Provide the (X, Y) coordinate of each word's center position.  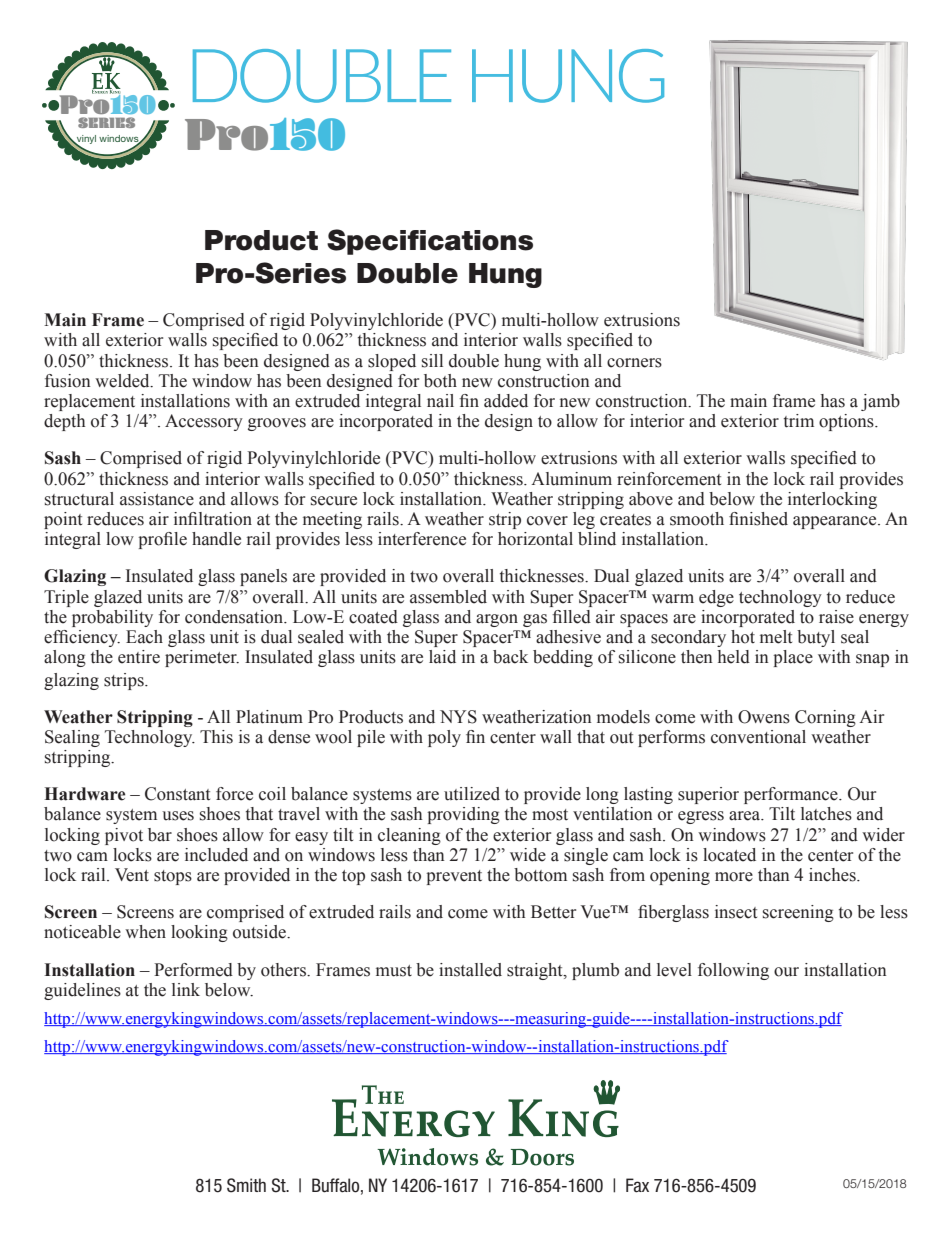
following (733, 971)
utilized (472, 794)
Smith (246, 1185)
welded (123, 381)
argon (497, 620)
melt (776, 637)
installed (470, 970)
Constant (177, 794)
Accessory (204, 422)
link (186, 989)
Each (144, 637)
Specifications (430, 242)
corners (634, 363)
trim (799, 421)
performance (792, 795)
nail (440, 401)
